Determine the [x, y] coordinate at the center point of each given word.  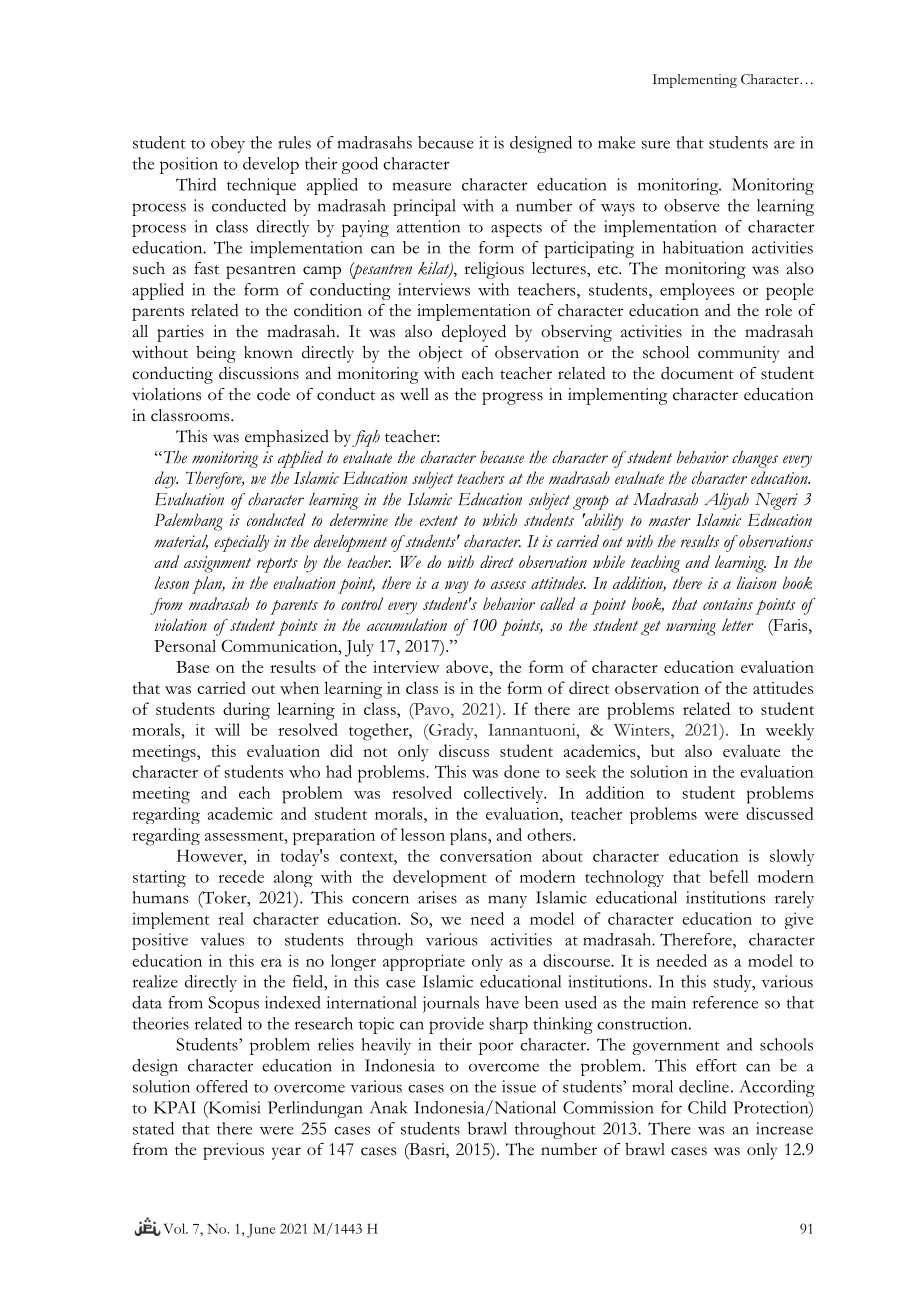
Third [196, 184]
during [246, 711]
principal [424, 207]
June [261, 1231]
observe [692, 205]
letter [737, 624]
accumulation [407, 624]
